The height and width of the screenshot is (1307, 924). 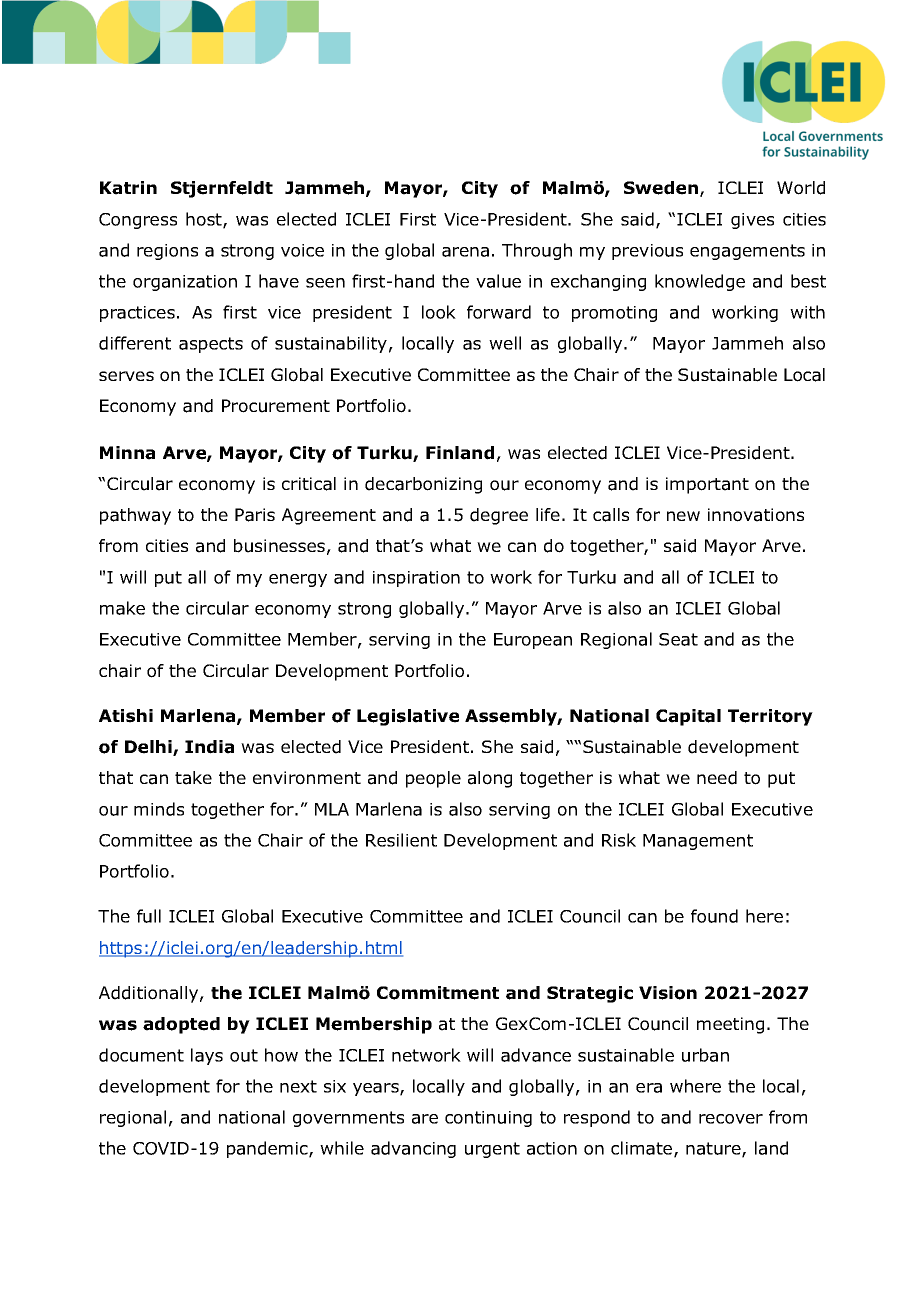 What do you see at coordinates (127, 453) in the screenshot?
I see `Minna` at bounding box center [127, 453].
